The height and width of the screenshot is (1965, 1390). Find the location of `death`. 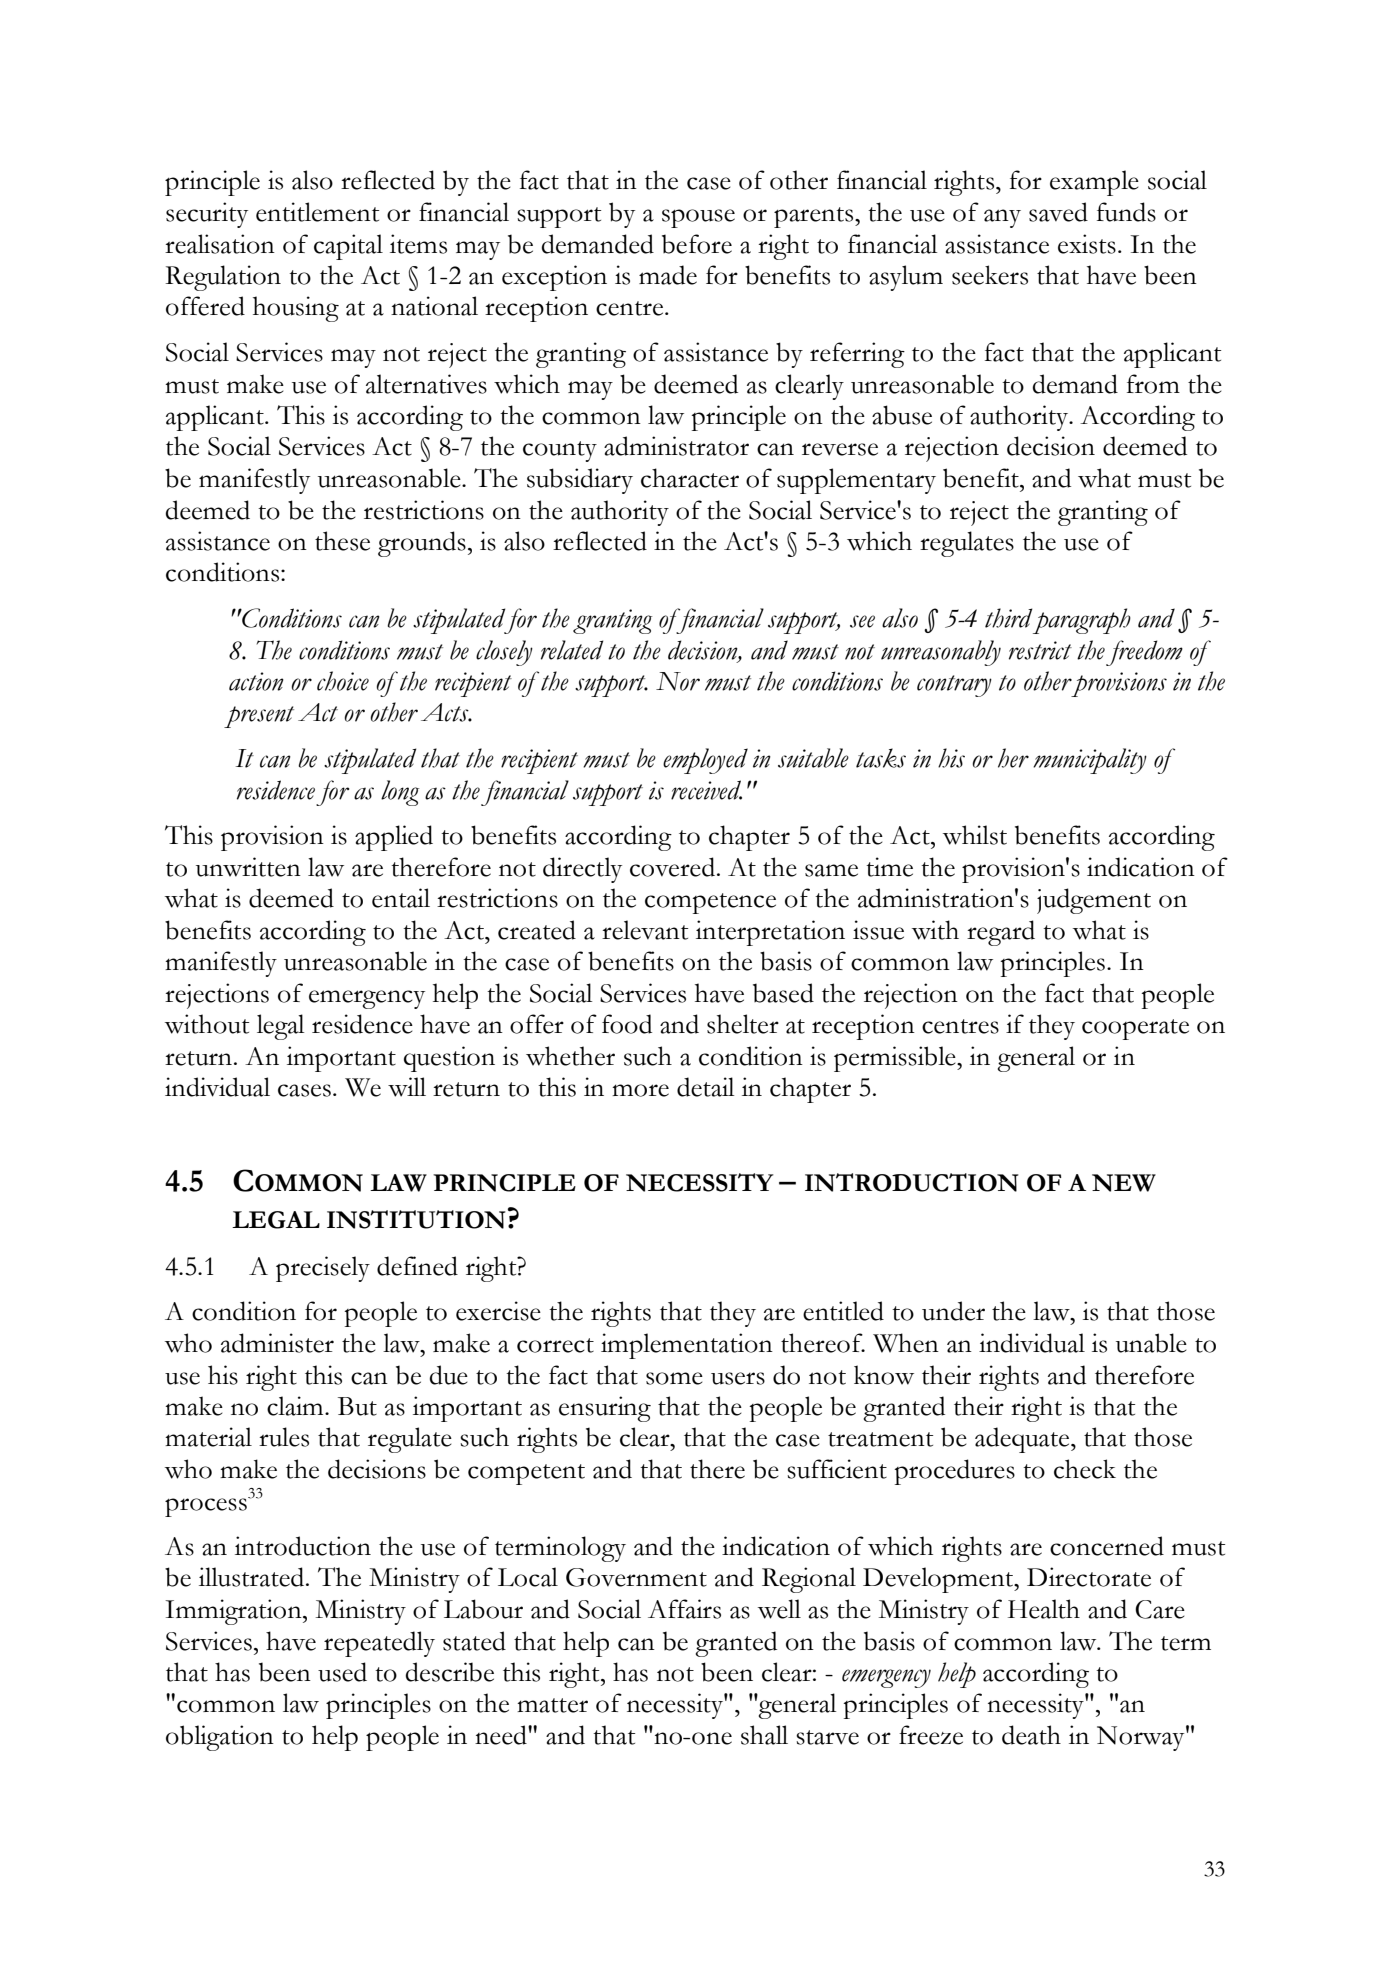

death is located at coordinates (1031, 1735).
